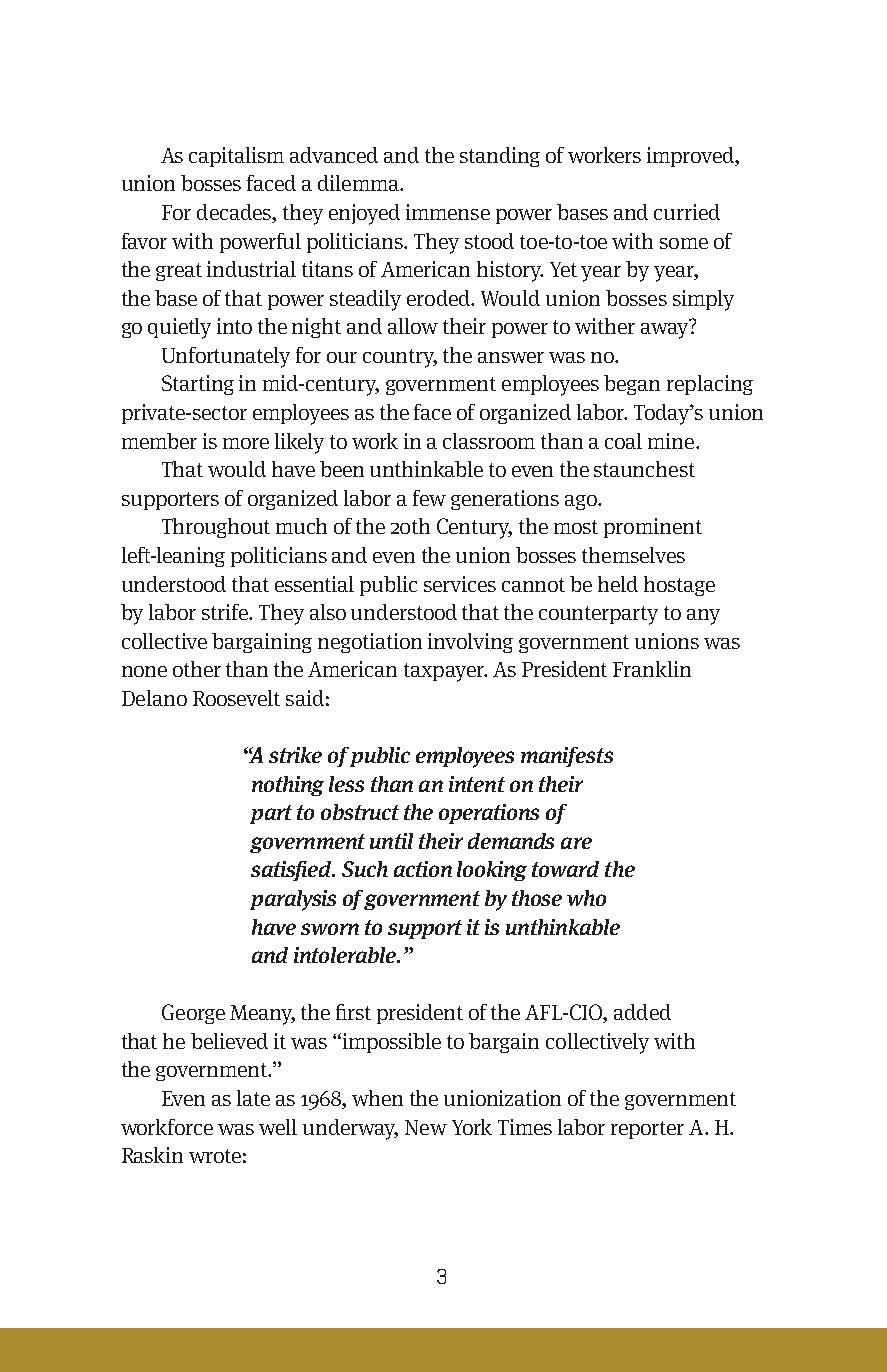 The width and height of the document is (887, 1372). I want to click on Throughout, so click(216, 528).
